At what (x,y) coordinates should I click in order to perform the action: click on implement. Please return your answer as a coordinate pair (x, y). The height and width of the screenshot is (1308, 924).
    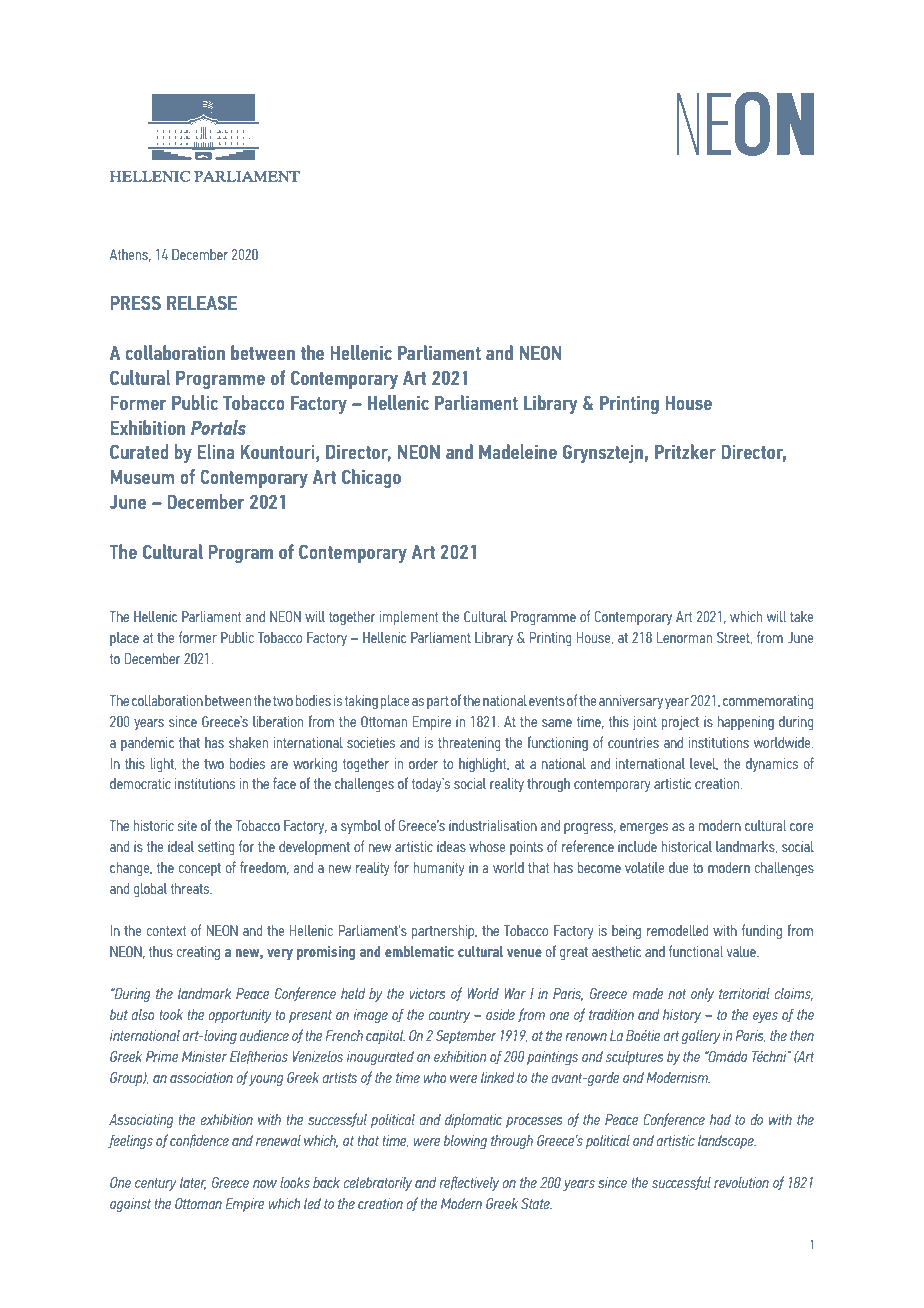
    Looking at the image, I should click on (409, 618).
